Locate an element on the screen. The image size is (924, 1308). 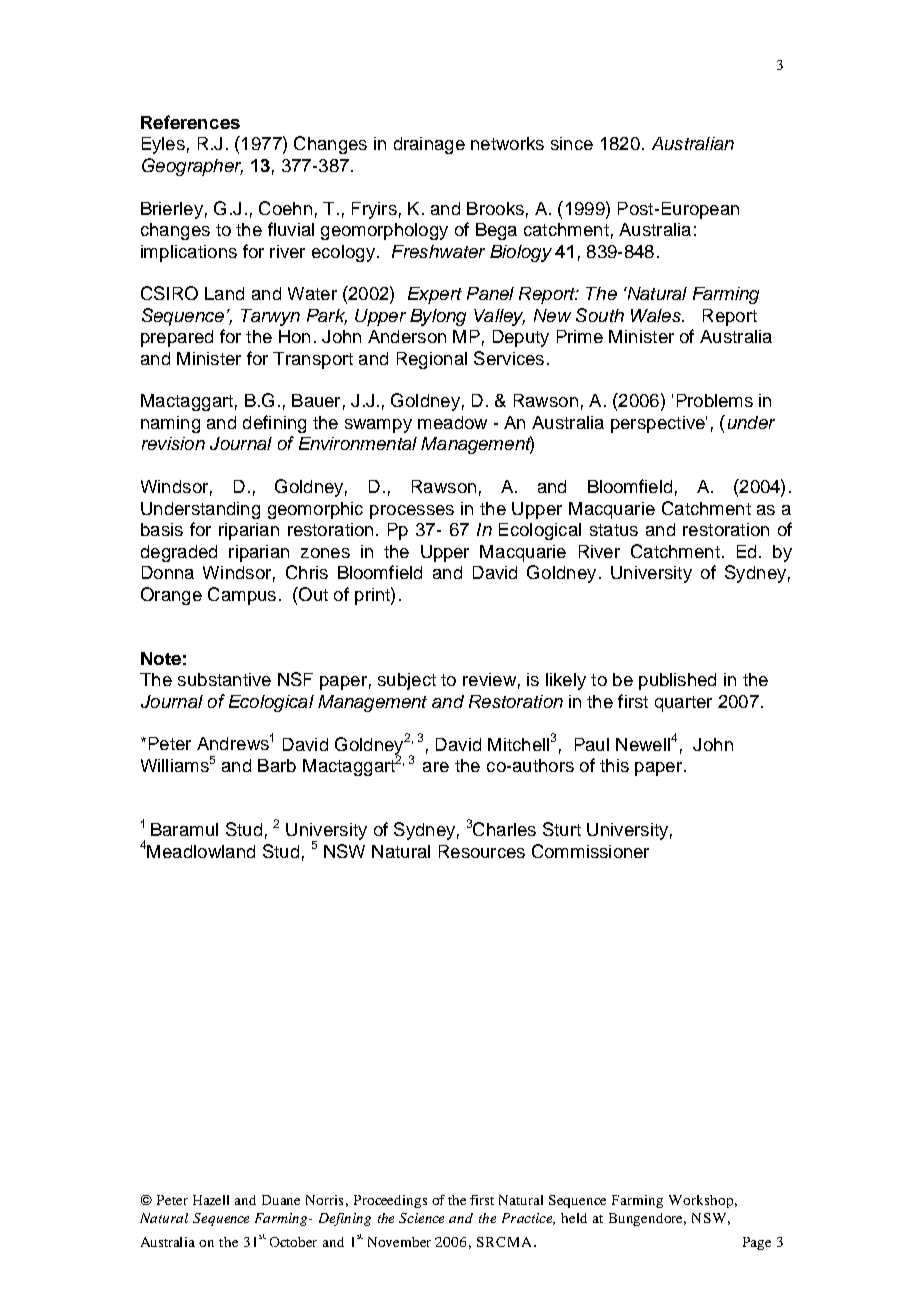
Charles is located at coordinates (504, 829).
